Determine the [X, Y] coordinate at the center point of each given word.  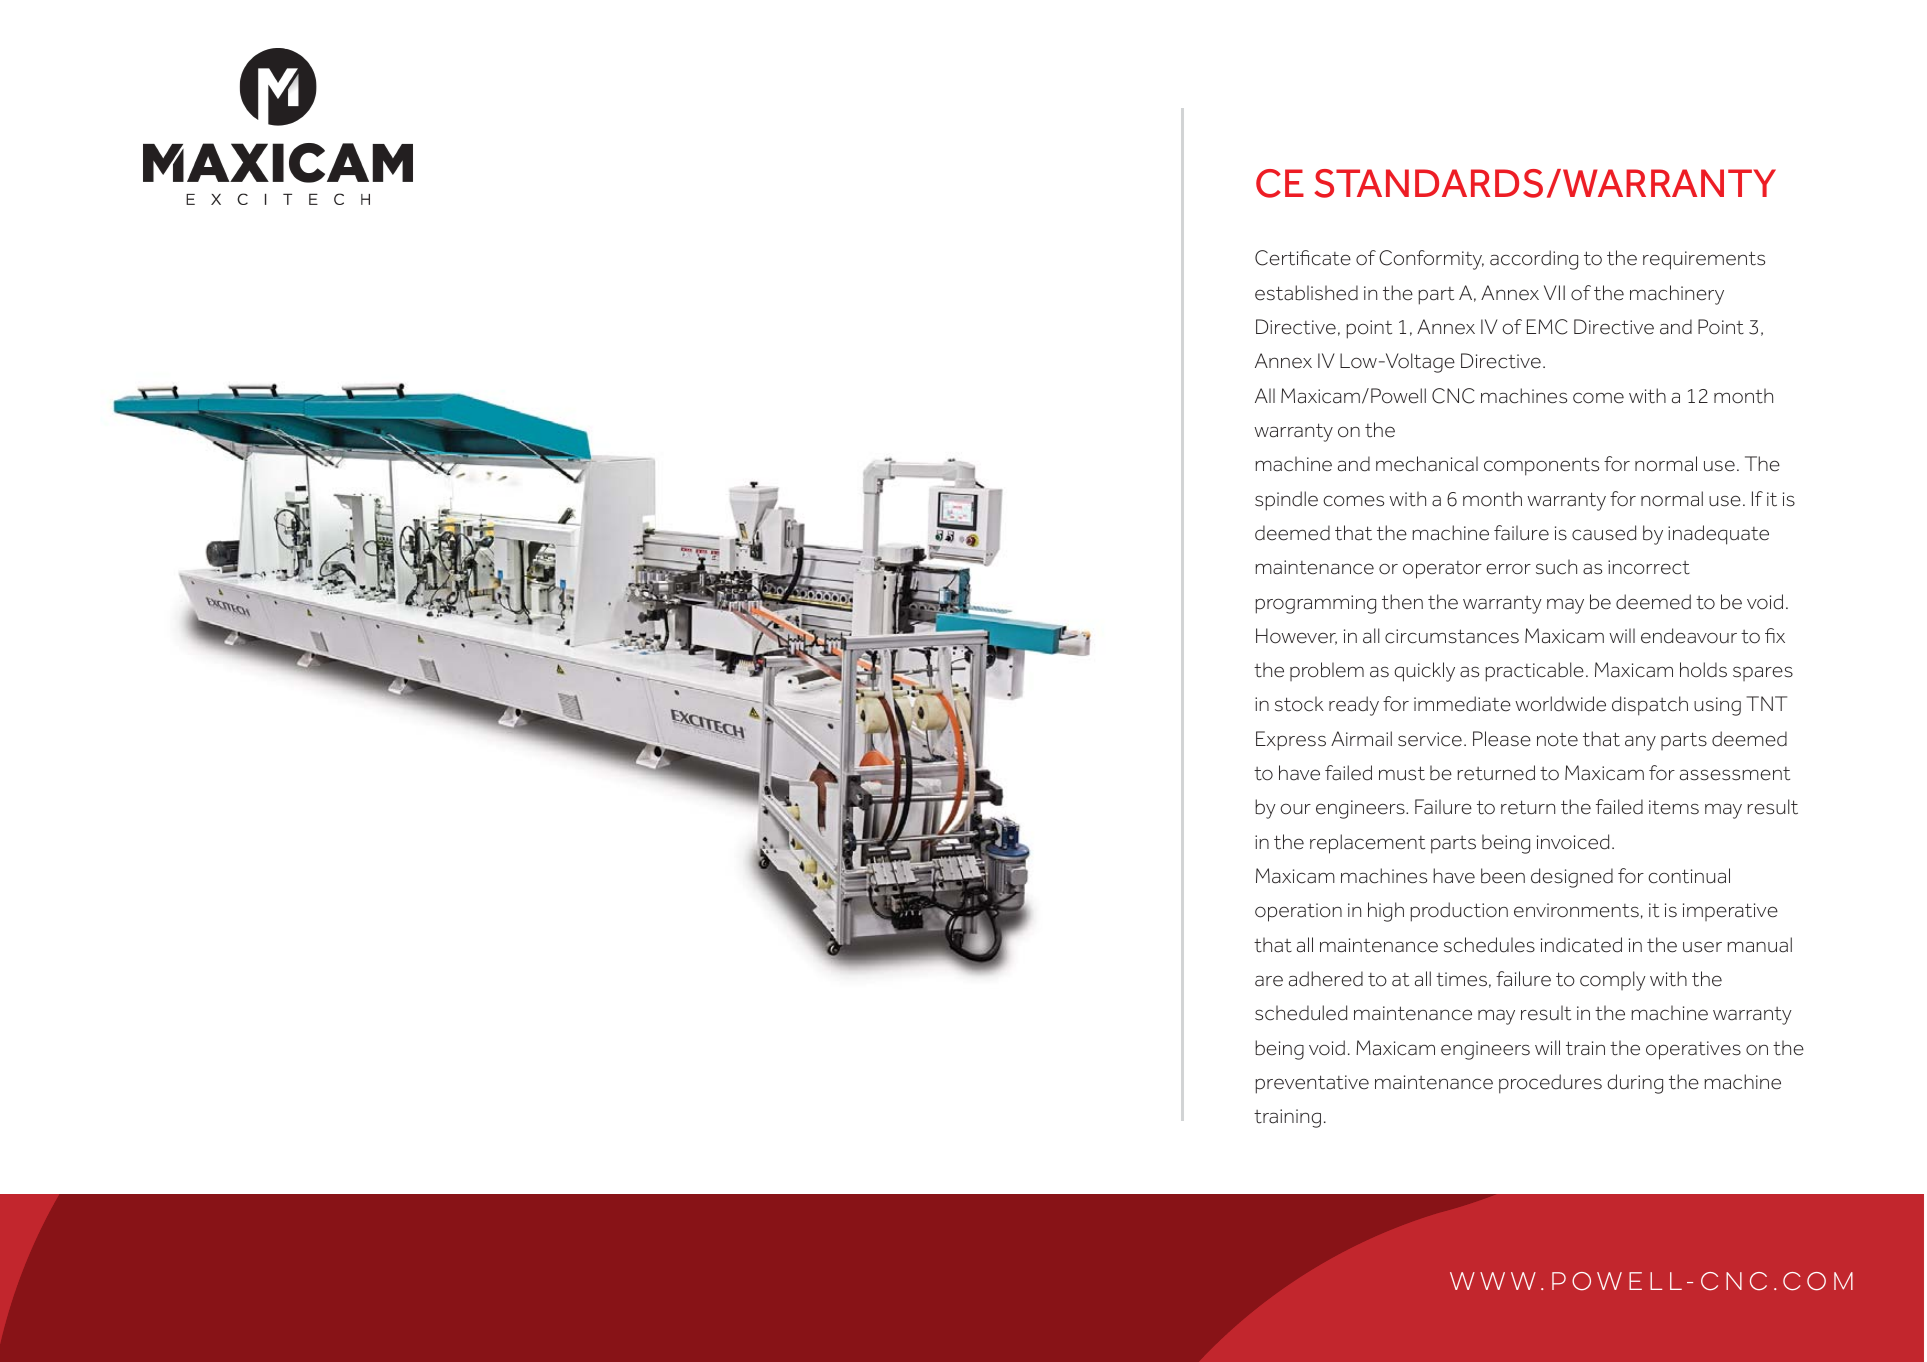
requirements [1704, 260]
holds [1703, 670]
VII [1554, 292]
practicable [1534, 672]
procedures [1550, 1084]
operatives [1693, 1050]
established [1306, 293]
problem [1327, 671]
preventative [1312, 1084]
